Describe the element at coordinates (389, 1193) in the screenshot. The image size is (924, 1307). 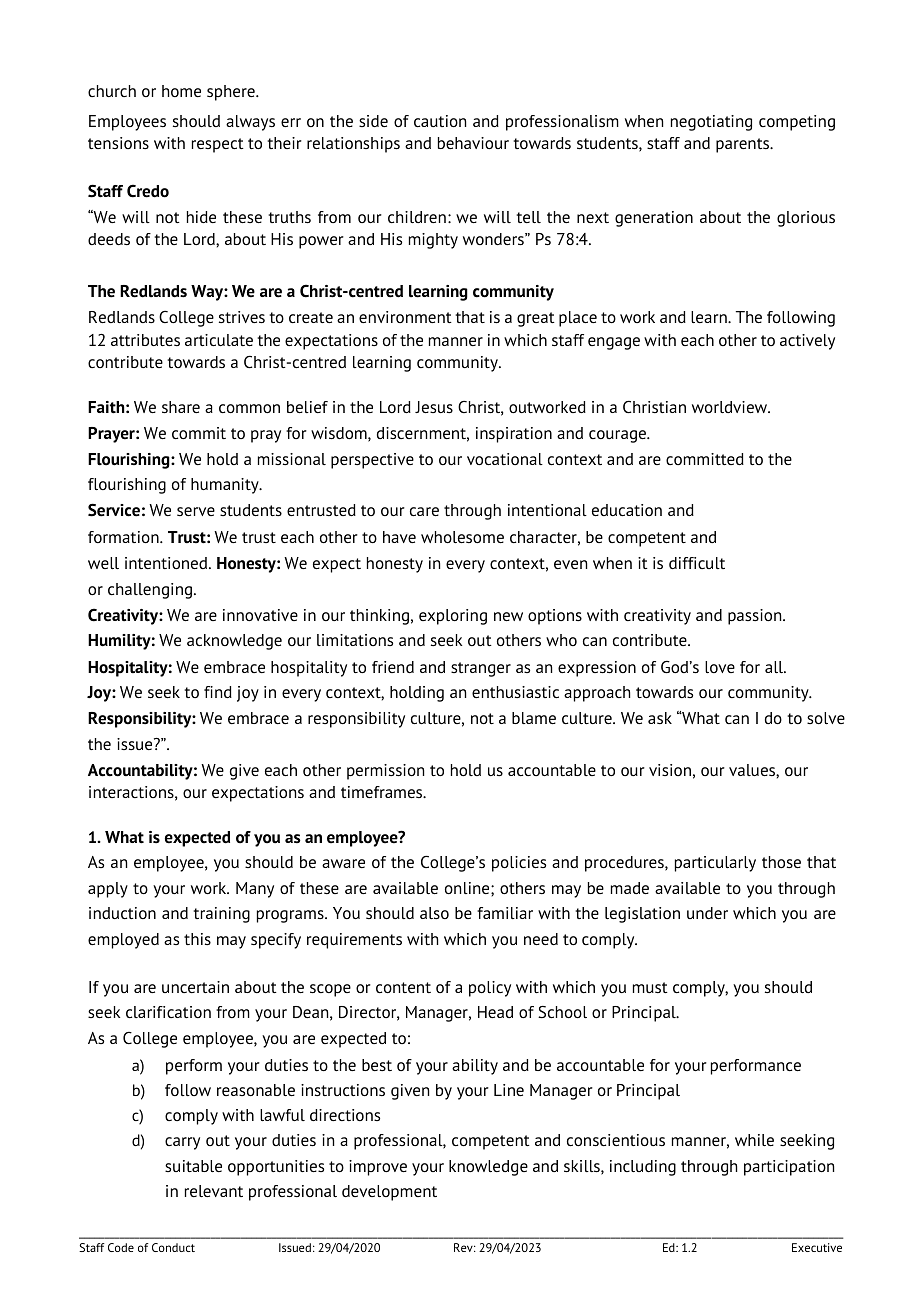
I see `development` at that location.
